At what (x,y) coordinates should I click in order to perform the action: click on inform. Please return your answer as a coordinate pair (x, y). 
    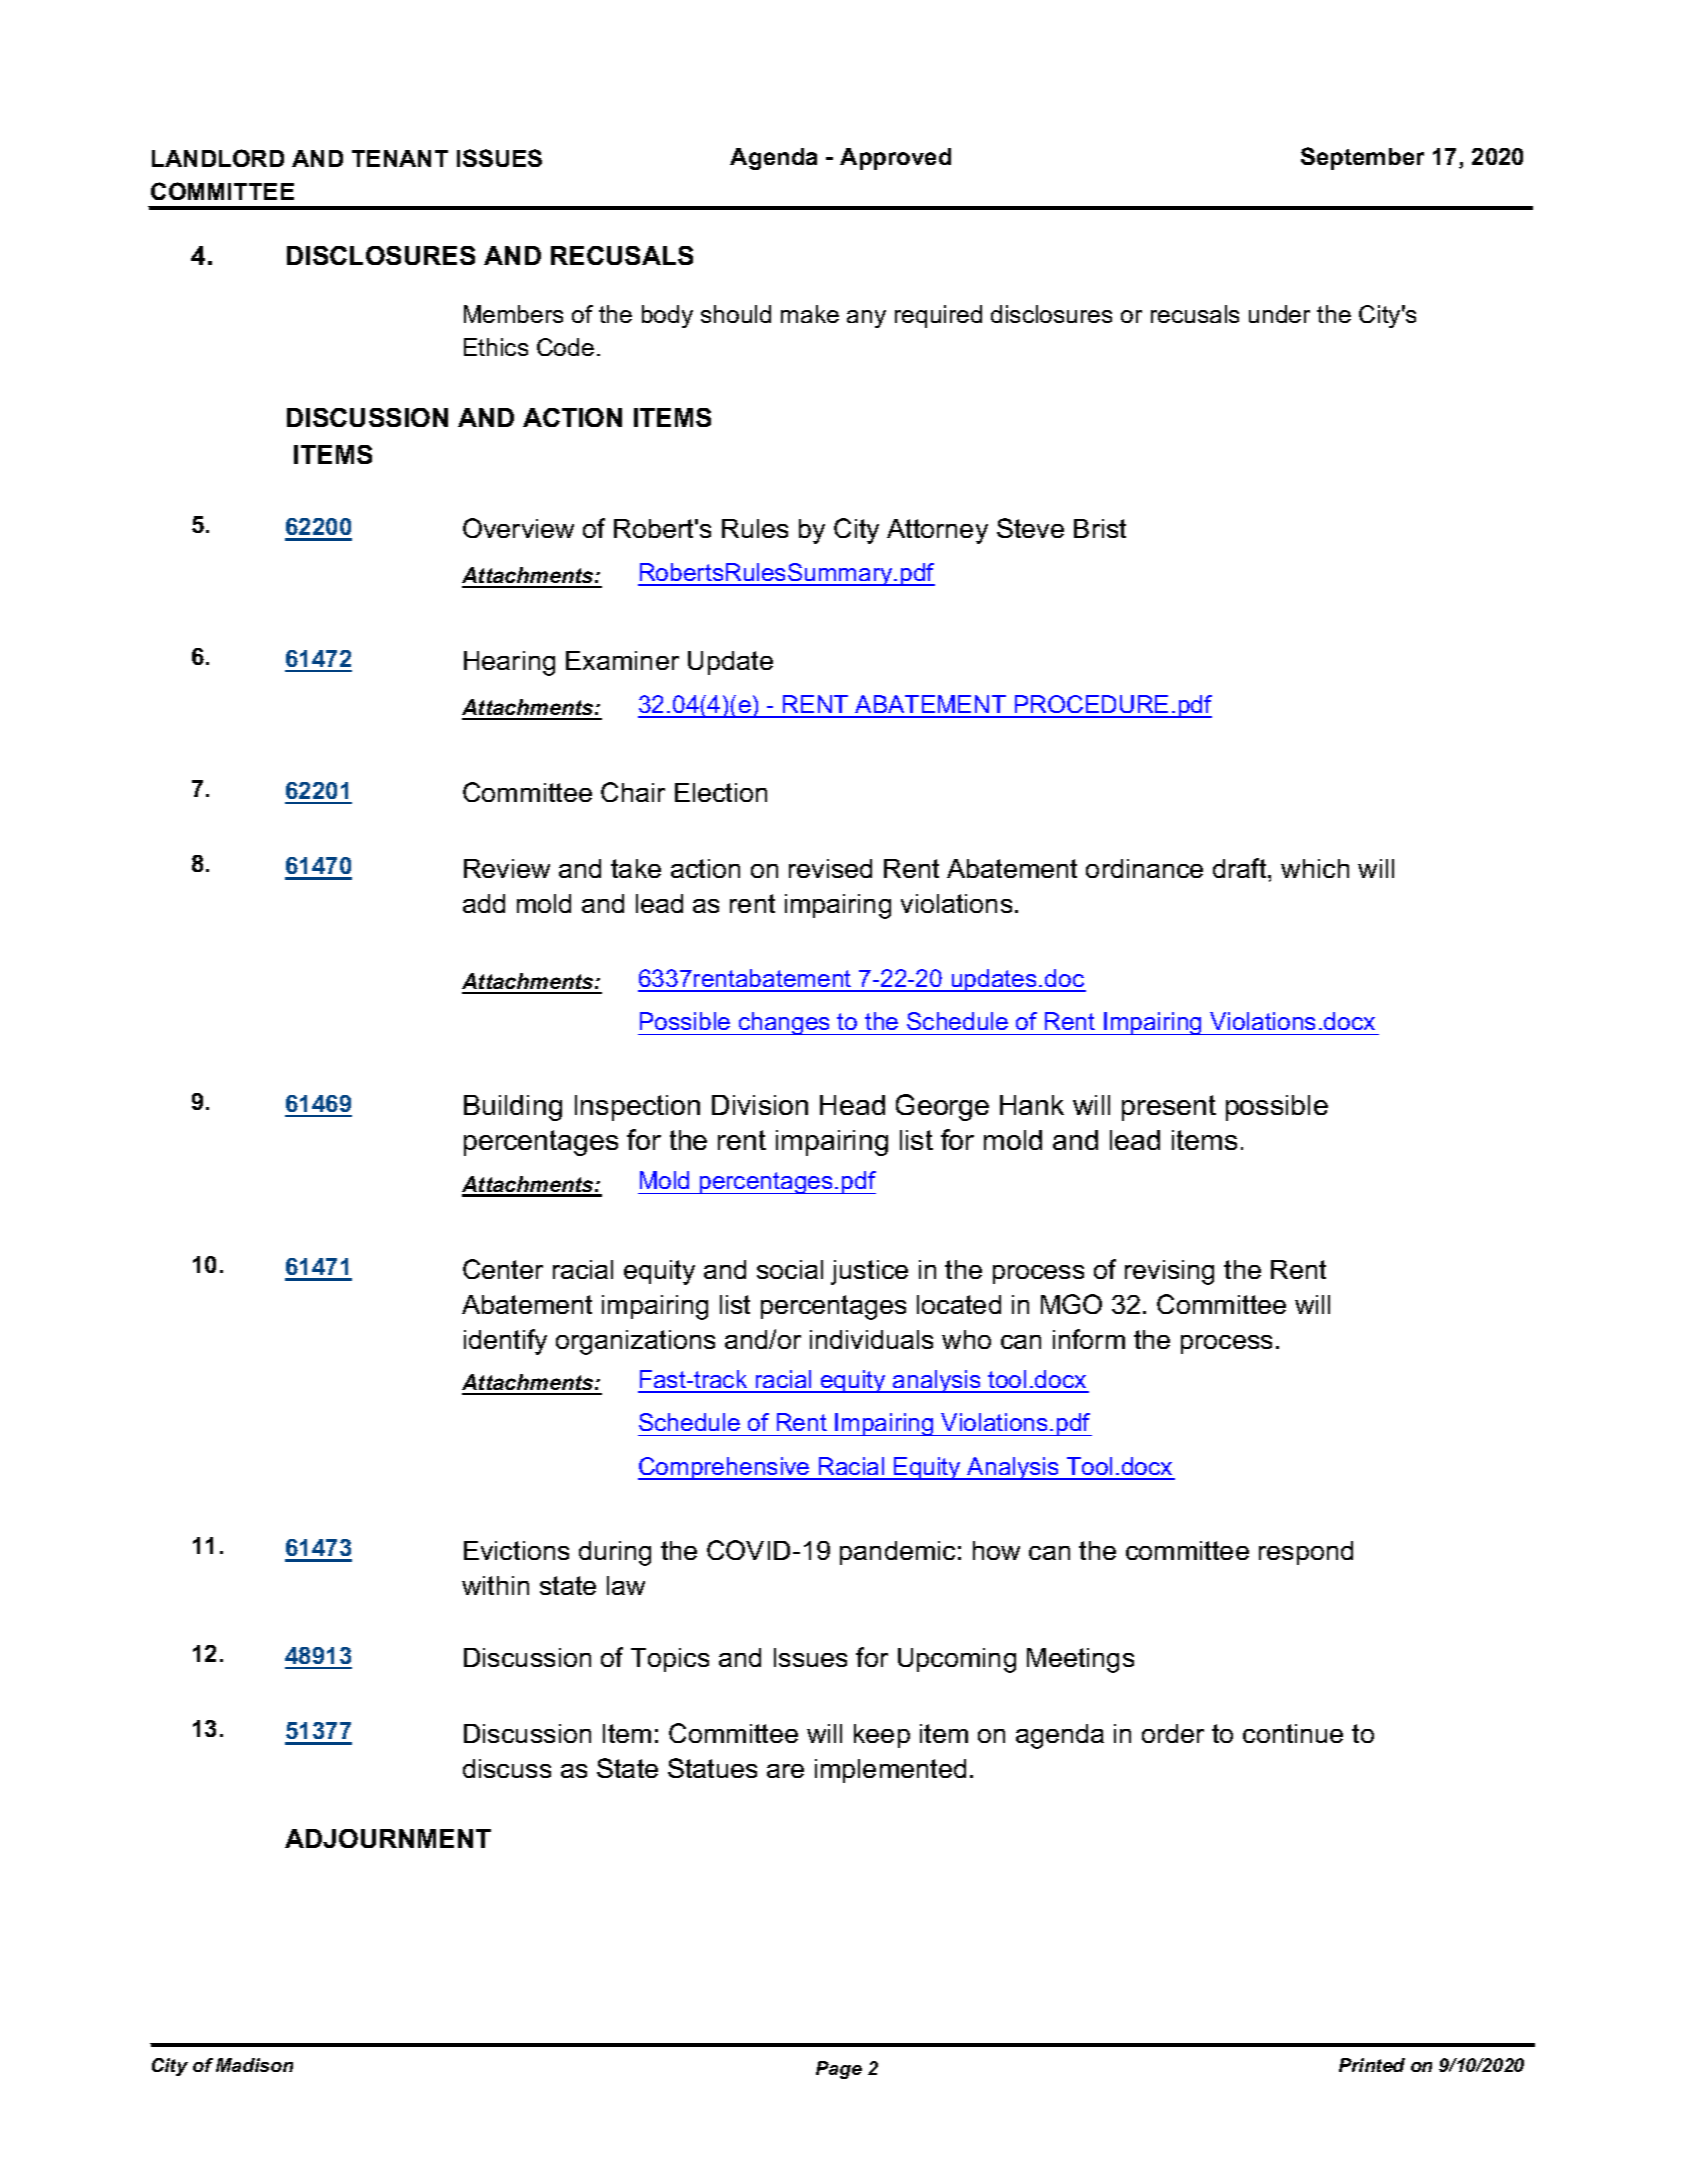
    Looking at the image, I should click on (1089, 1339).
